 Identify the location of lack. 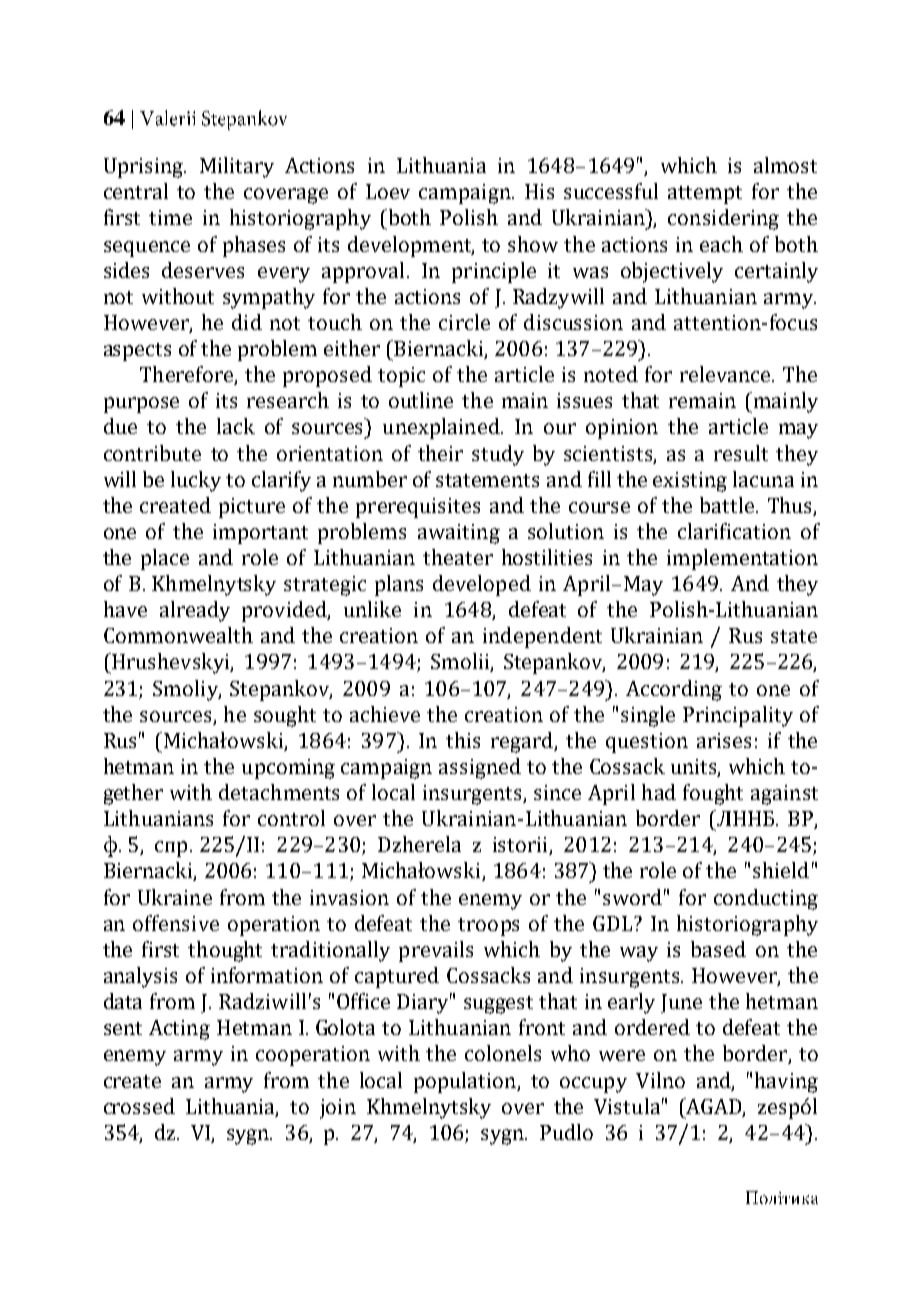
(236, 426).
